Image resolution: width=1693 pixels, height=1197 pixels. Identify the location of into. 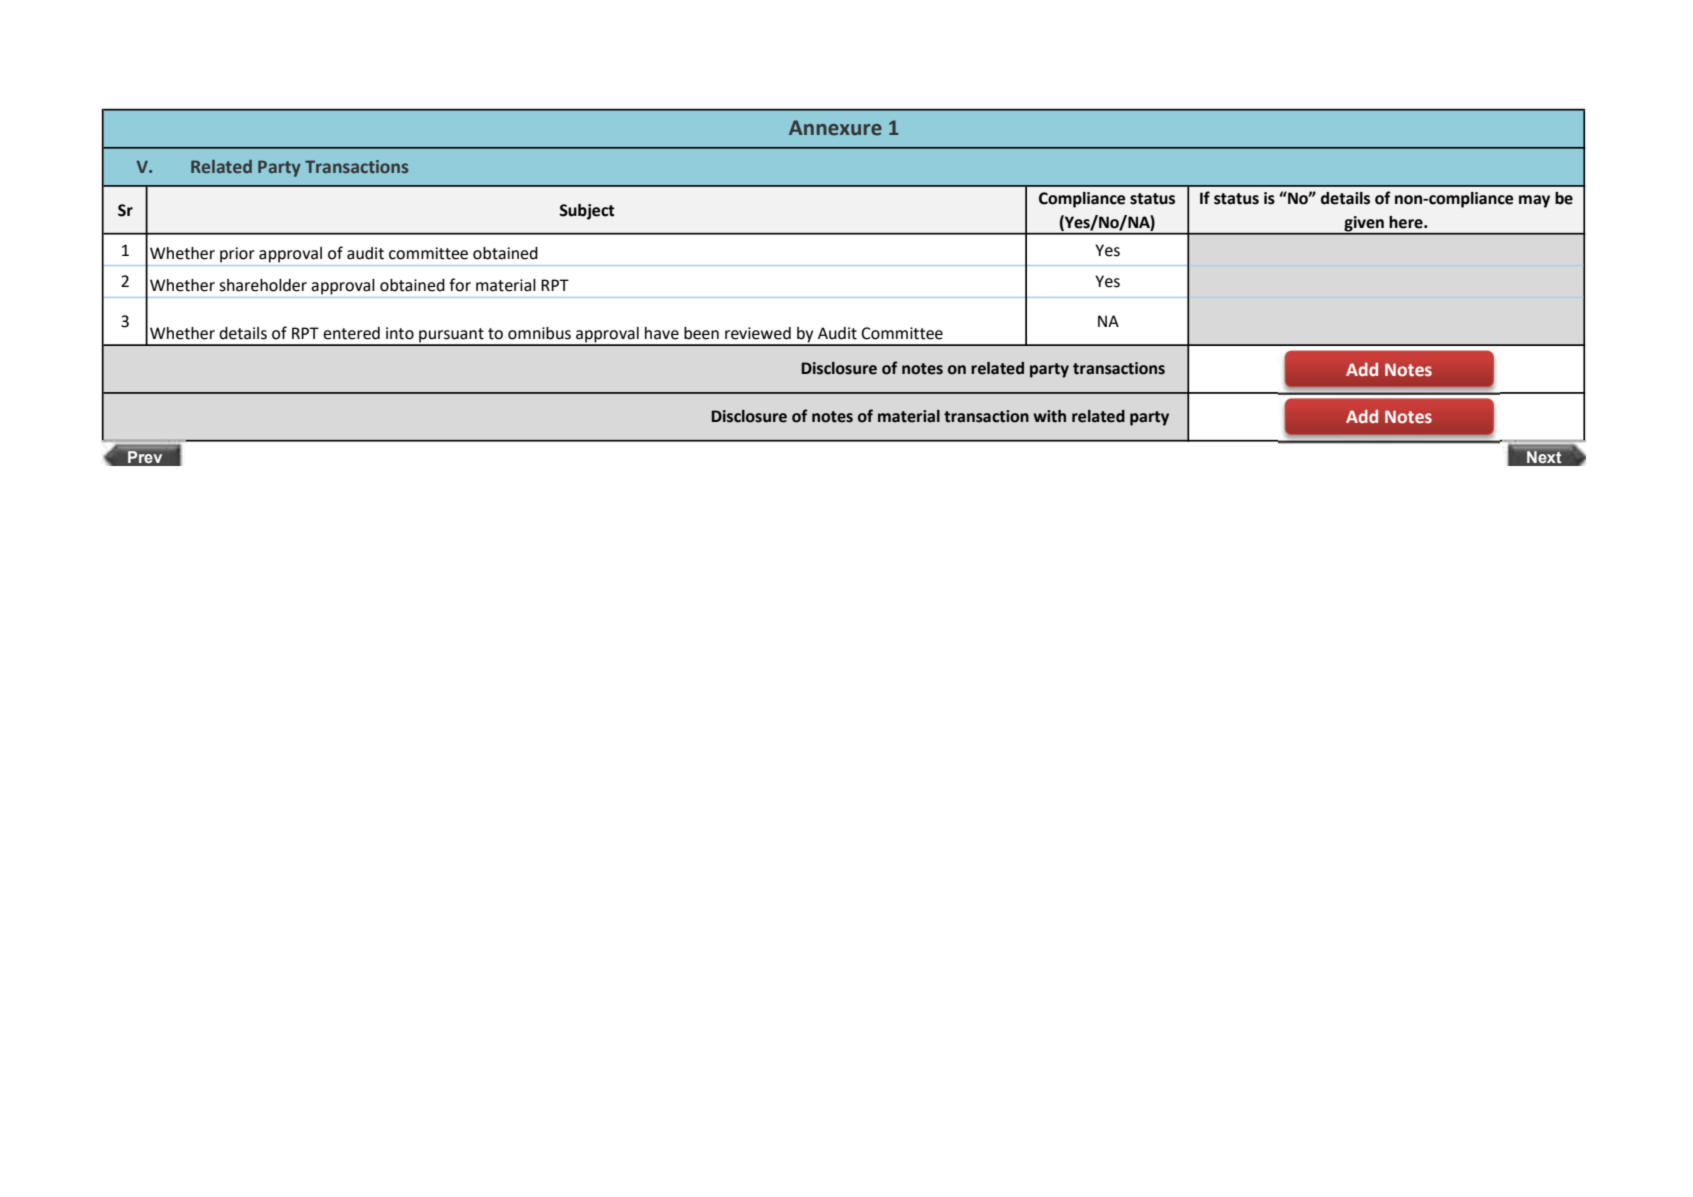
(400, 333).
